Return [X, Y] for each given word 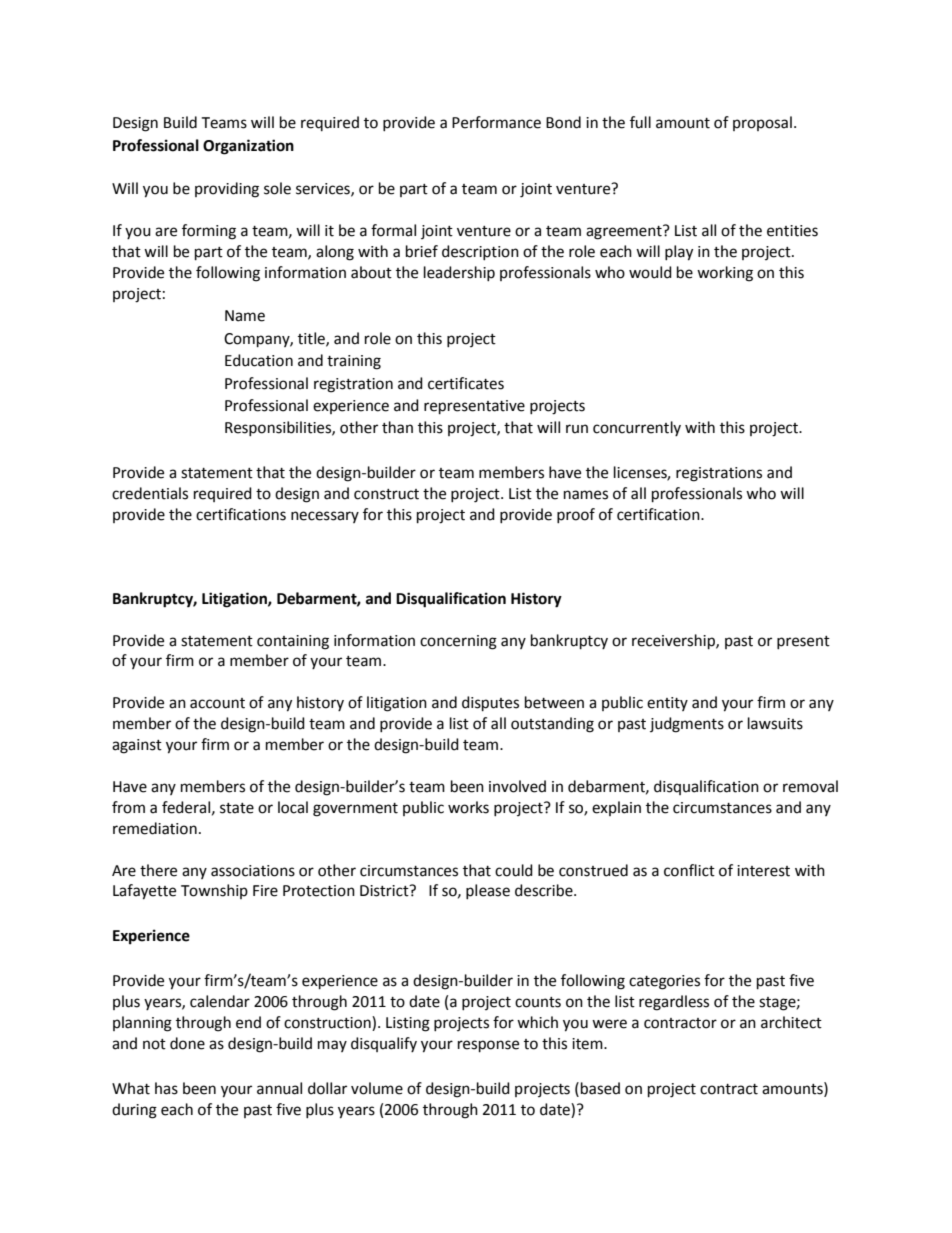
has [166, 1088]
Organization [248, 147]
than [397, 427]
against [137, 746]
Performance [496, 122]
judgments [687, 725]
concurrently [637, 428]
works [468, 807]
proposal [762, 123]
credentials [150, 493]
